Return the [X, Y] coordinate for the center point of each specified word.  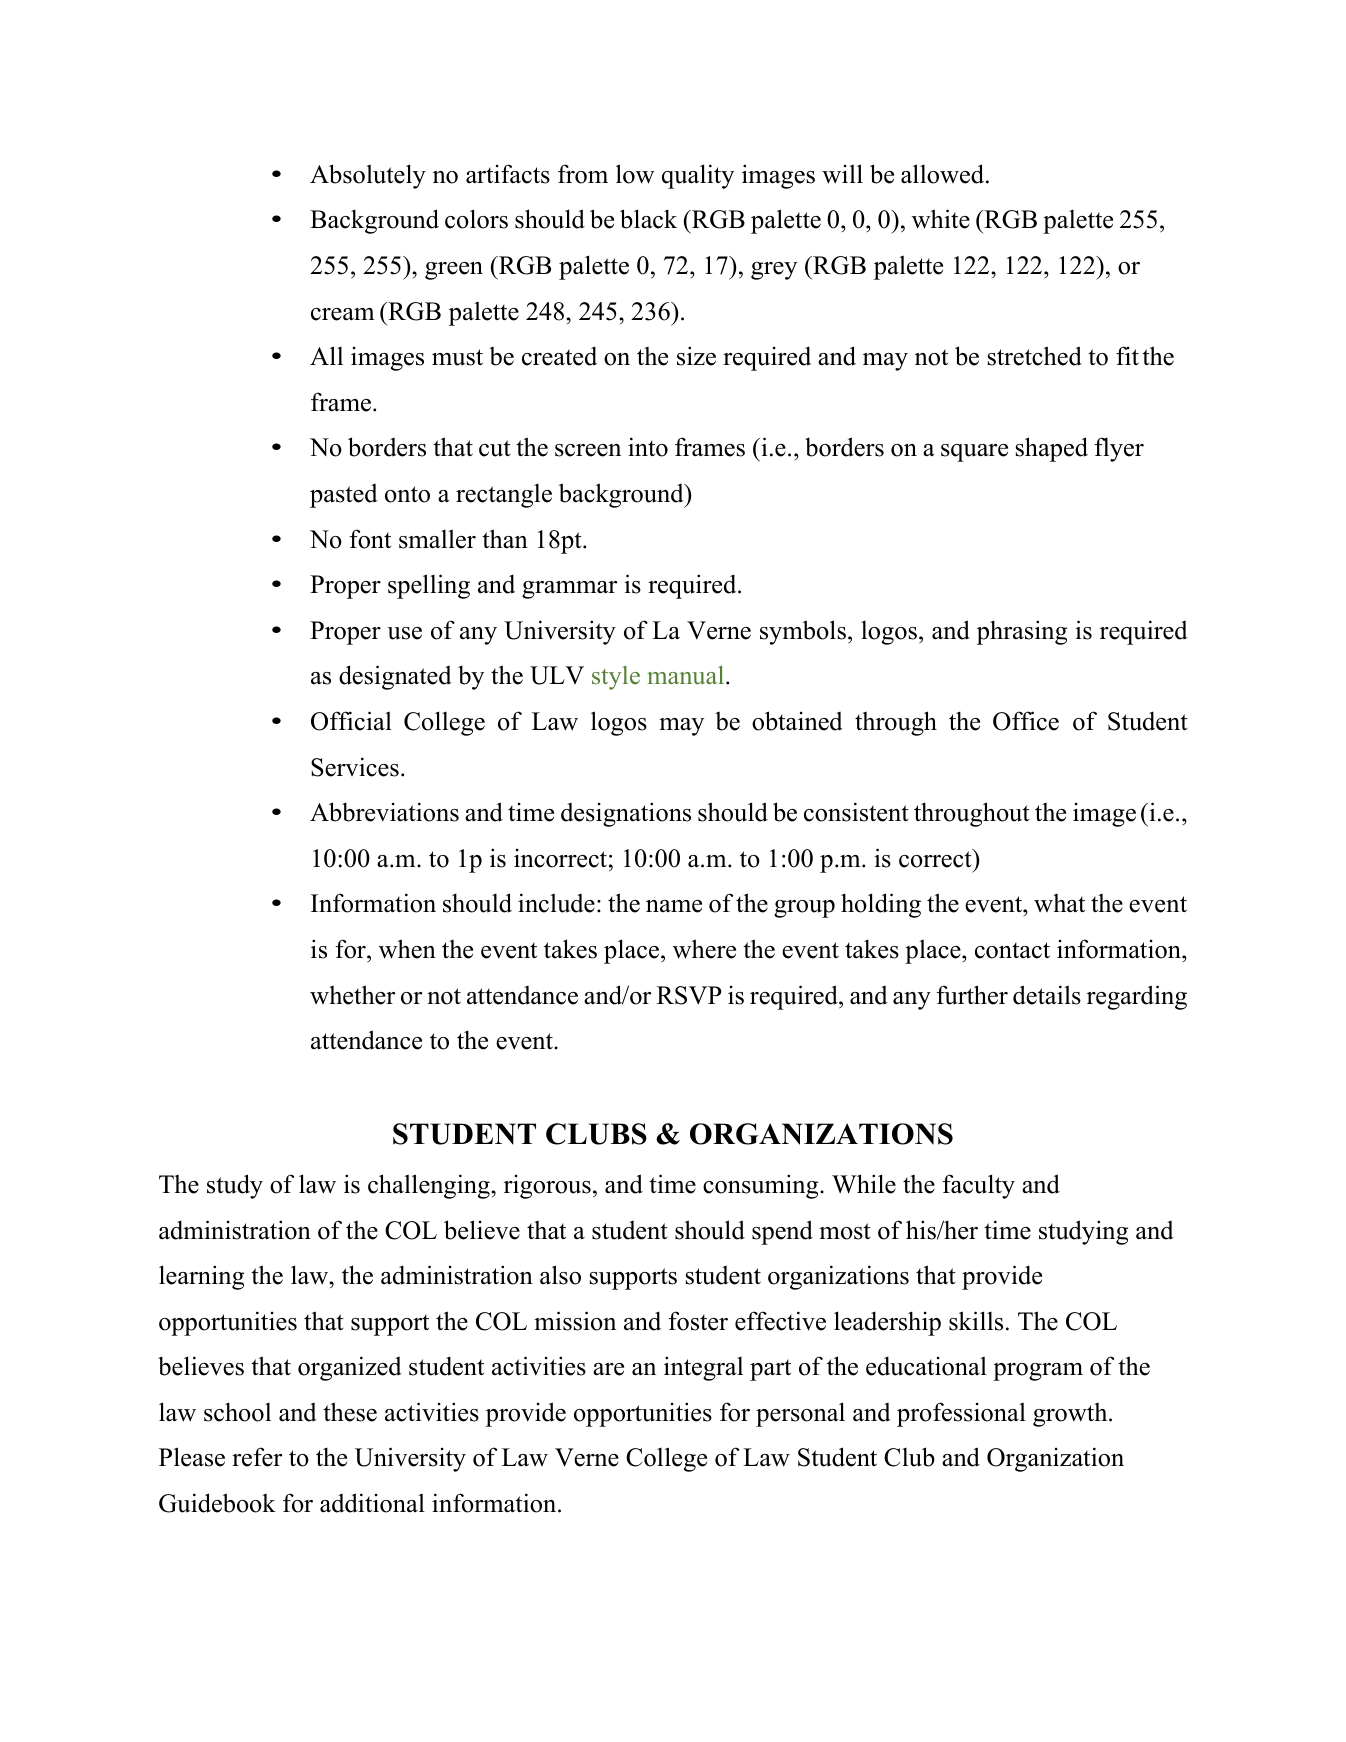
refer [257, 1457]
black [648, 219]
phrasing [1022, 632]
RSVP [689, 995]
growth [1071, 1415]
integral [703, 1368]
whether [352, 995]
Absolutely [368, 176]
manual [687, 675]
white [941, 219]
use [404, 633]
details [1047, 995]
